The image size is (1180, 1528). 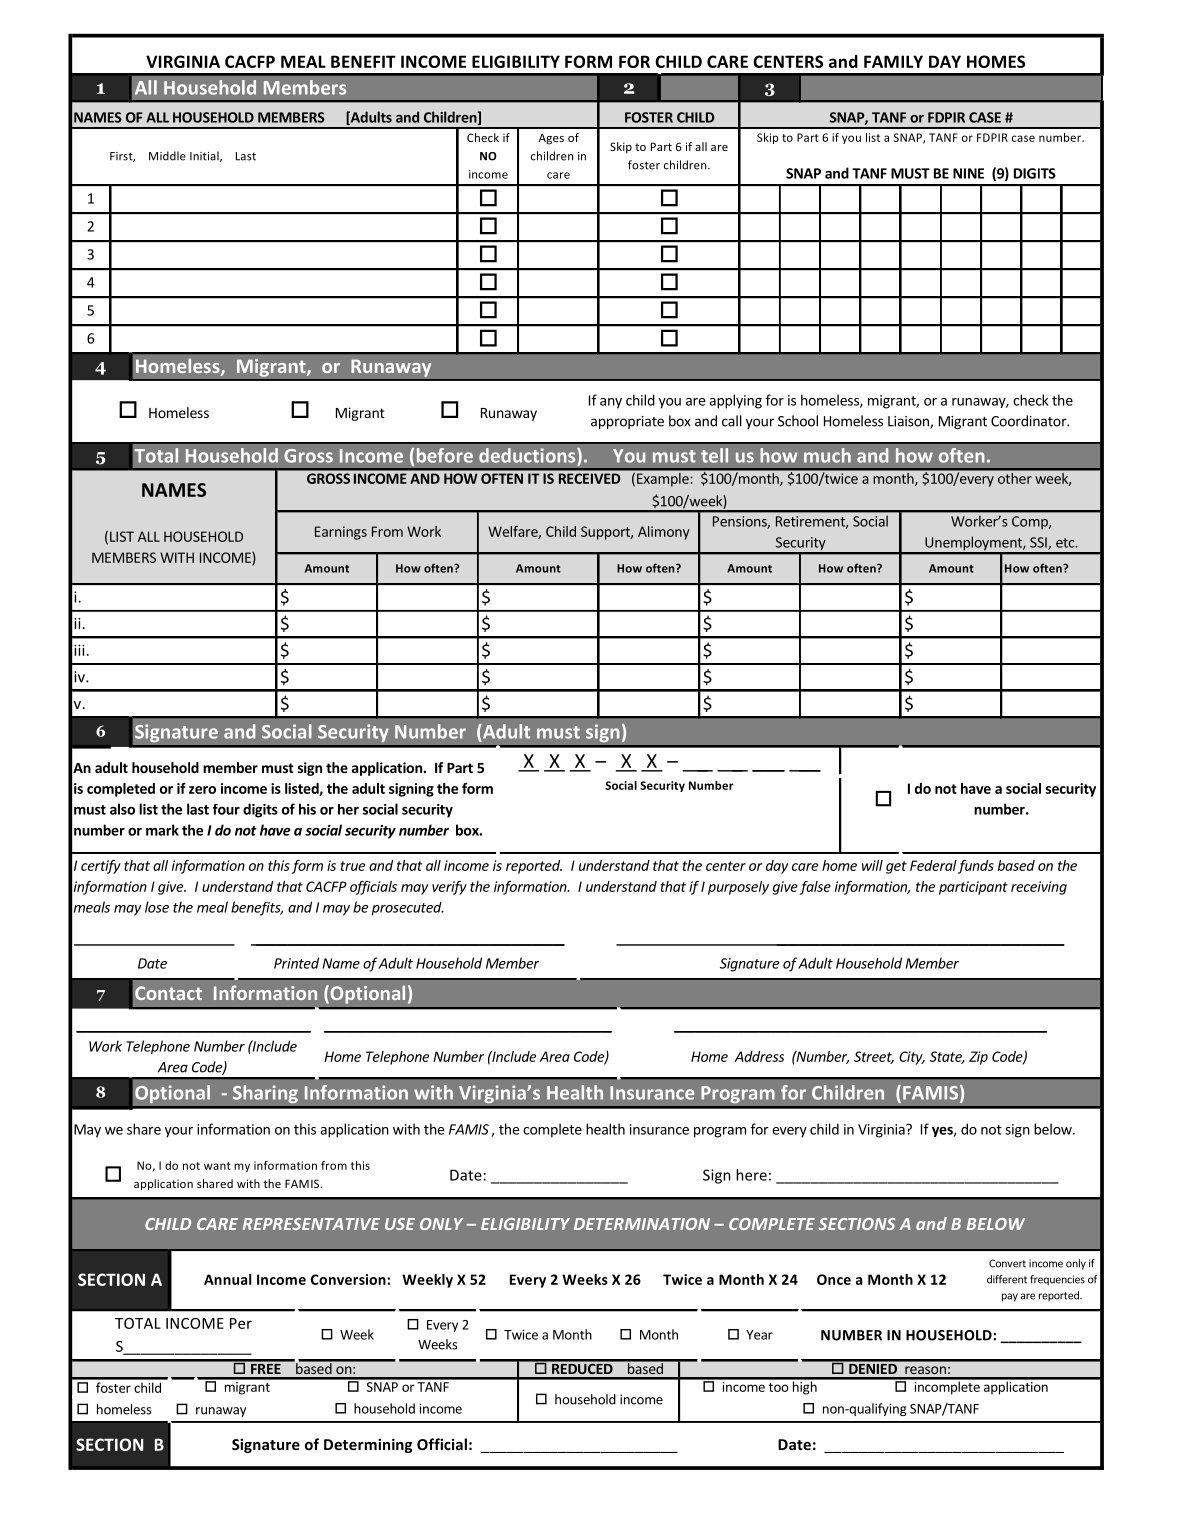 I want to click on too, so click(x=779, y=1387).
